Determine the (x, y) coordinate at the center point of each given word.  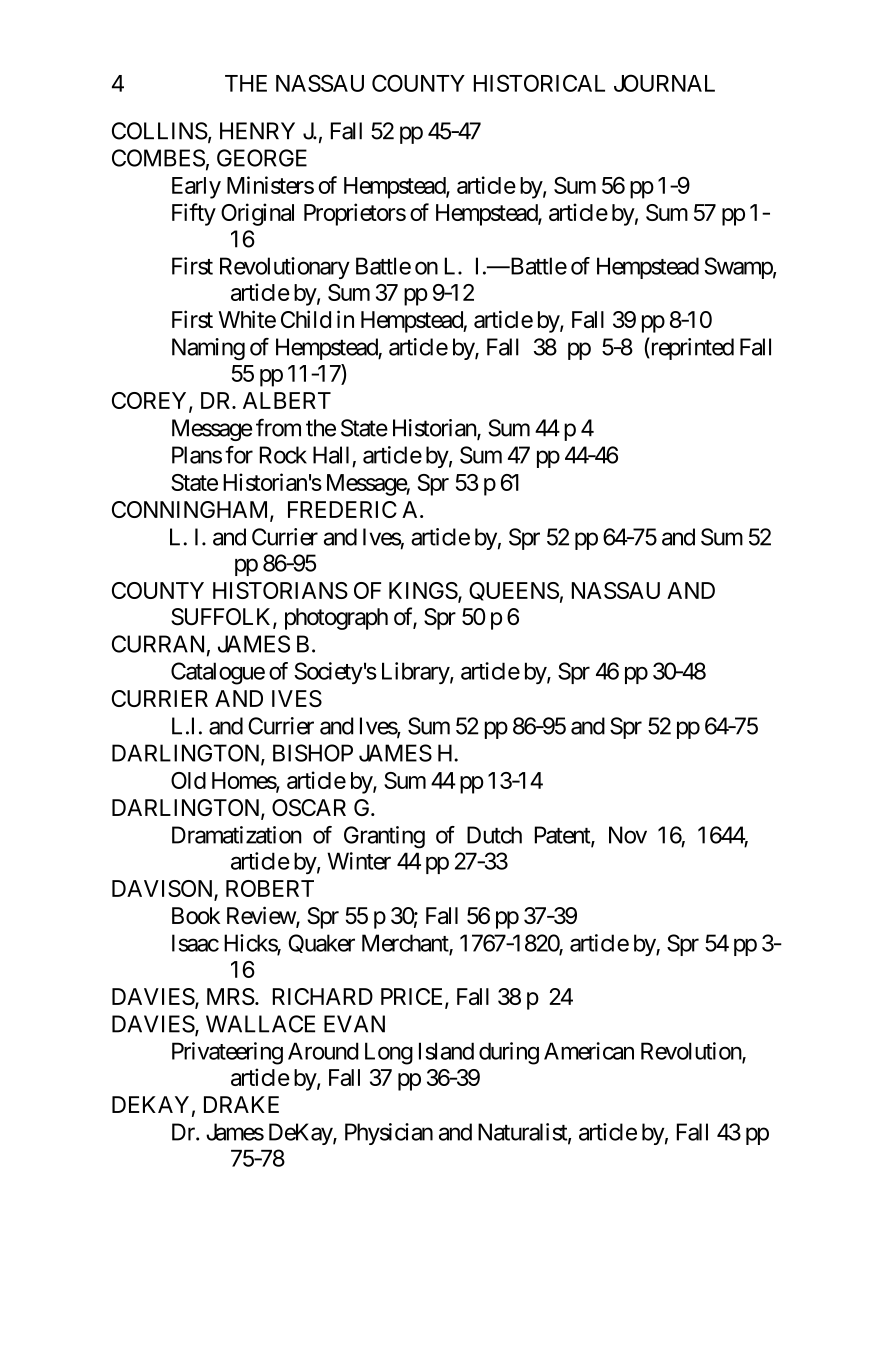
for (239, 455)
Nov (628, 835)
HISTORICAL (539, 83)
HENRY (257, 130)
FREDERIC (342, 509)
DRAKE (241, 1104)
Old (188, 780)
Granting (384, 837)
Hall (331, 455)
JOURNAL (664, 83)
